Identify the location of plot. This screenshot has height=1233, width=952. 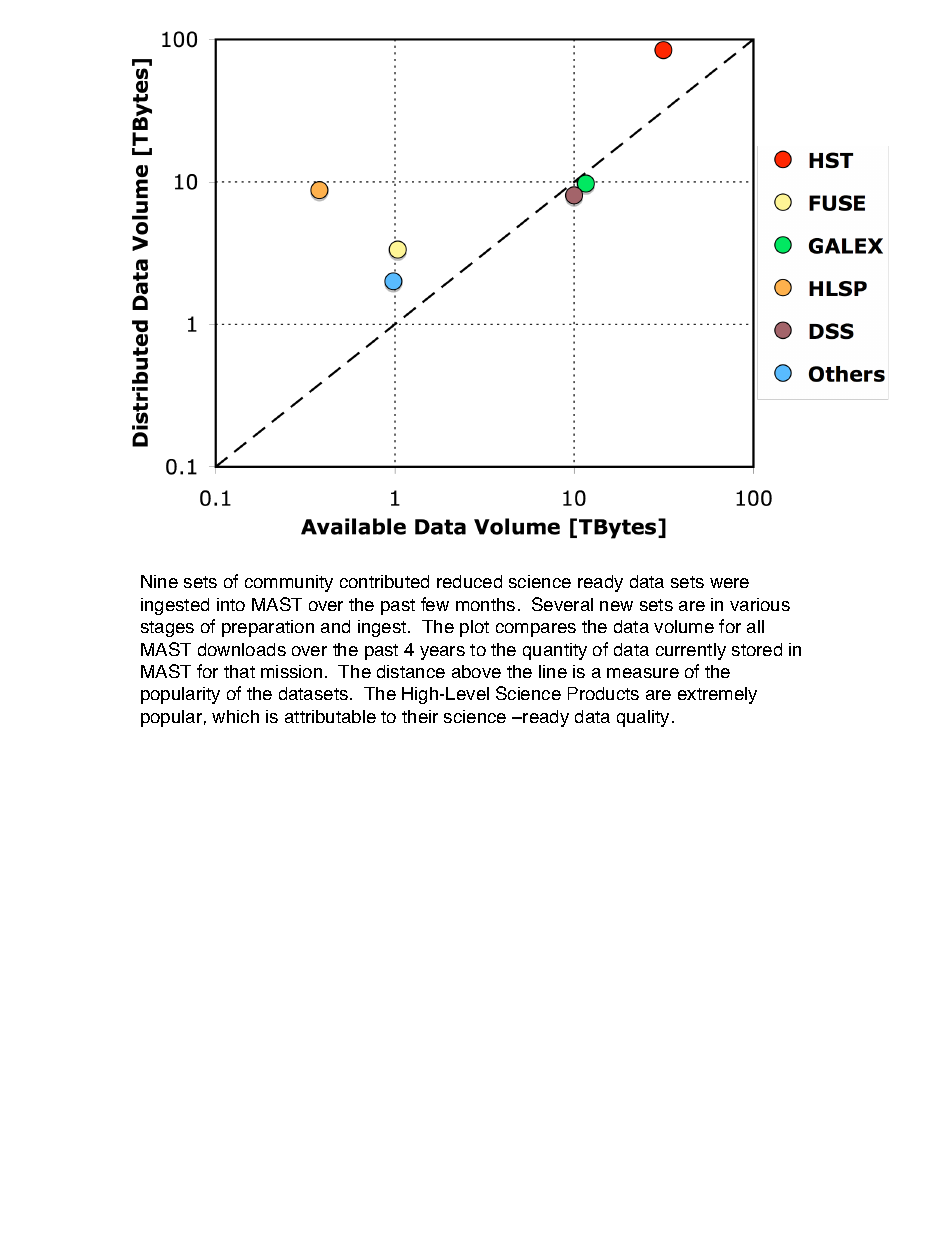
(474, 628).
